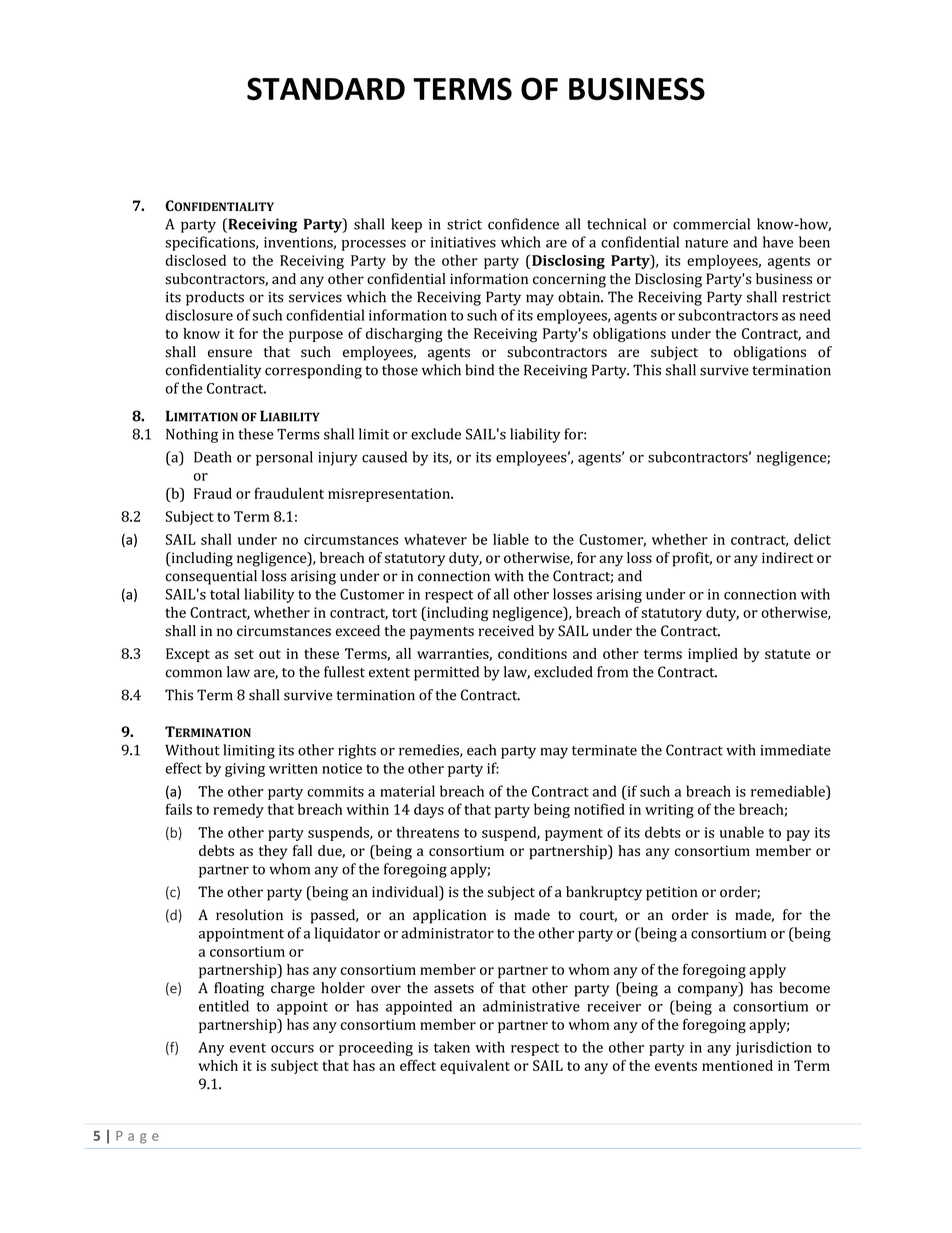  What do you see at coordinates (787, 557) in the image?
I see `indirect` at bounding box center [787, 557].
